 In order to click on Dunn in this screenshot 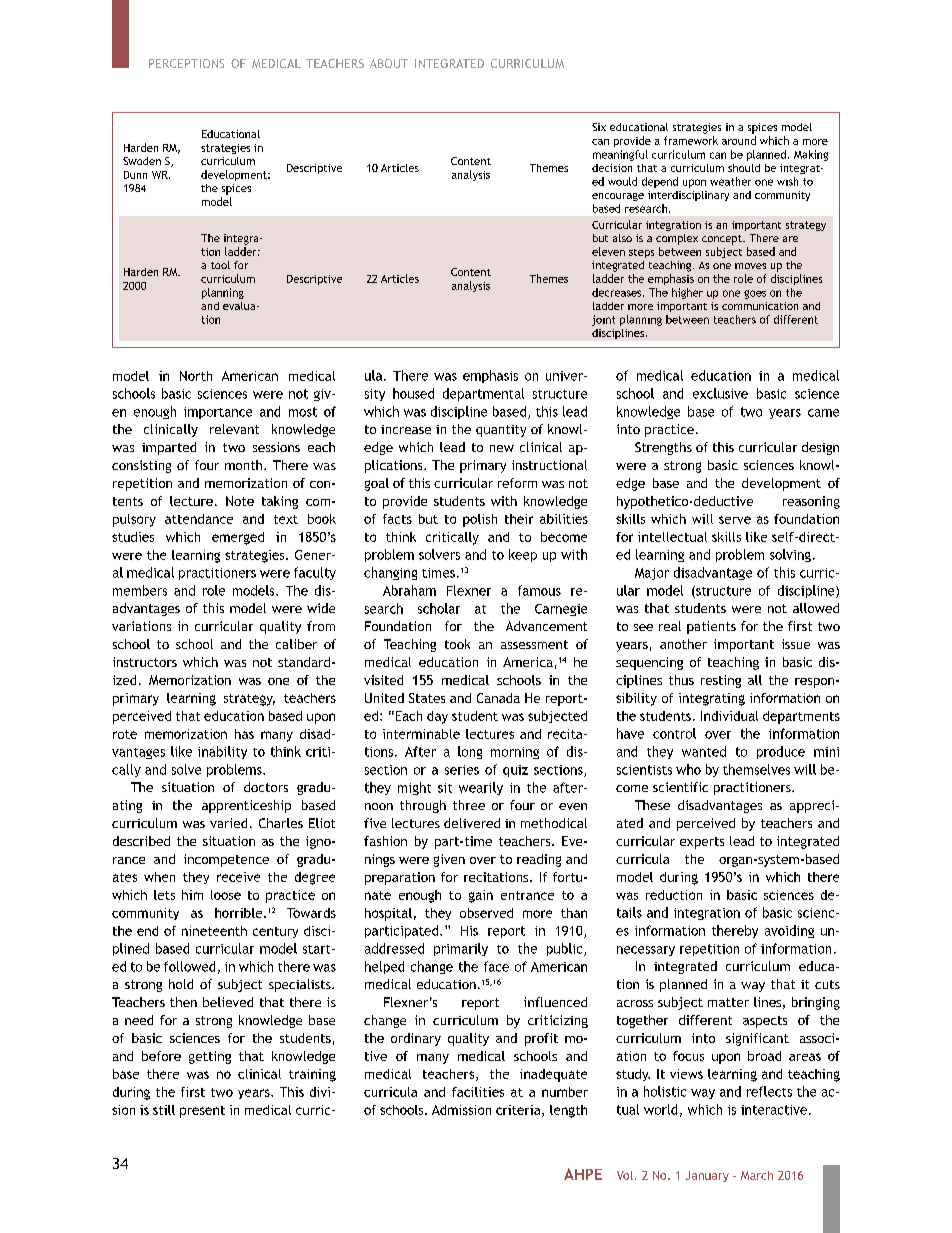, I will do `click(135, 175)`.
